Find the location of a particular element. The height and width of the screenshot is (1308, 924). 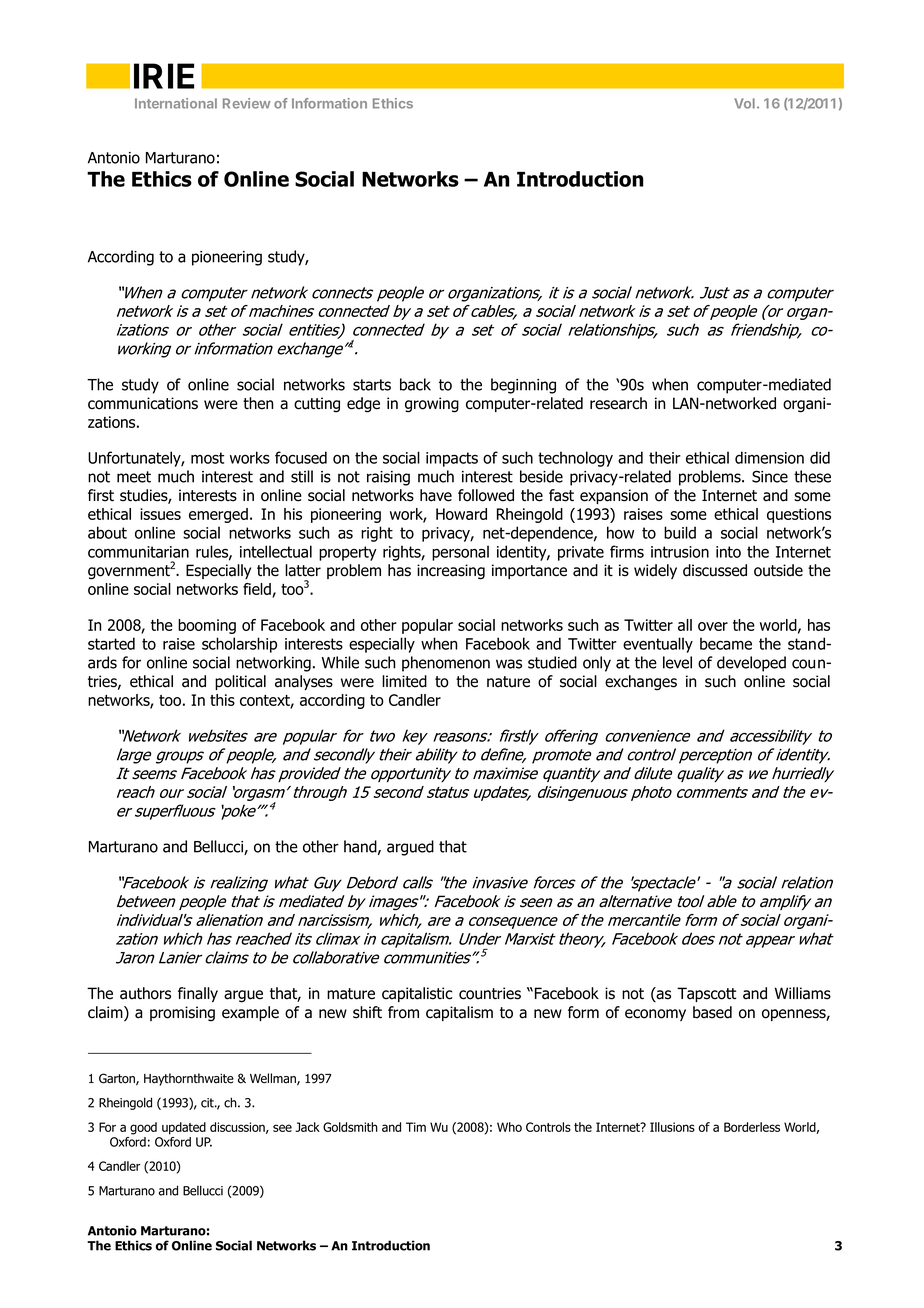

became is located at coordinates (726, 643).
